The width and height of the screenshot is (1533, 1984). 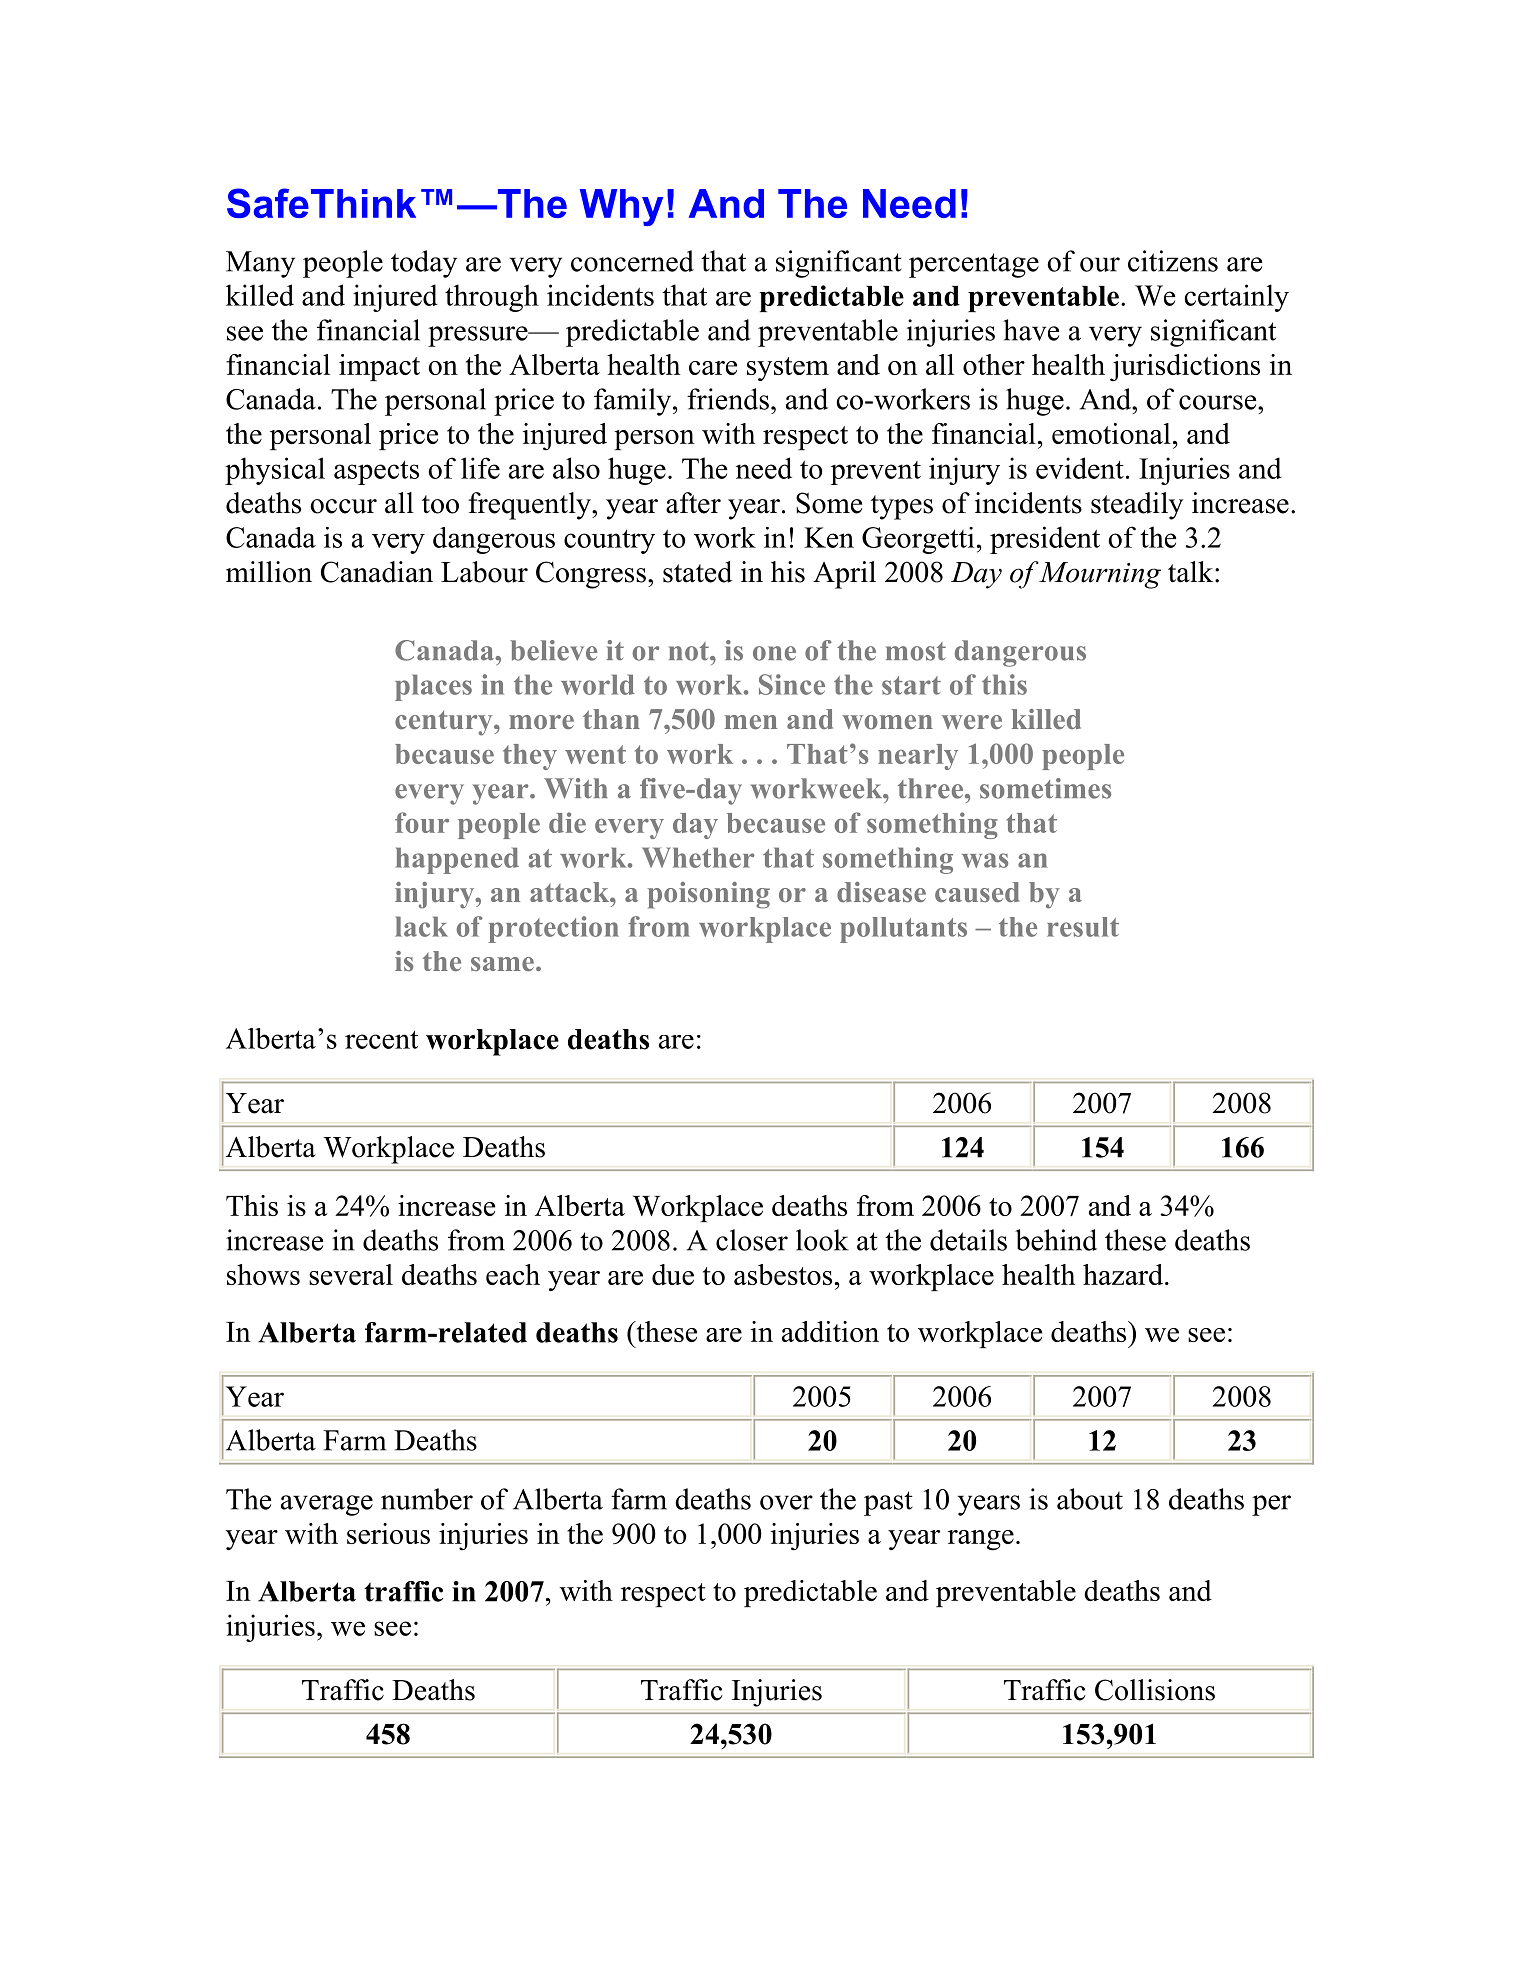 What do you see at coordinates (421, 926) in the screenshot?
I see `lack` at bounding box center [421, 926].
